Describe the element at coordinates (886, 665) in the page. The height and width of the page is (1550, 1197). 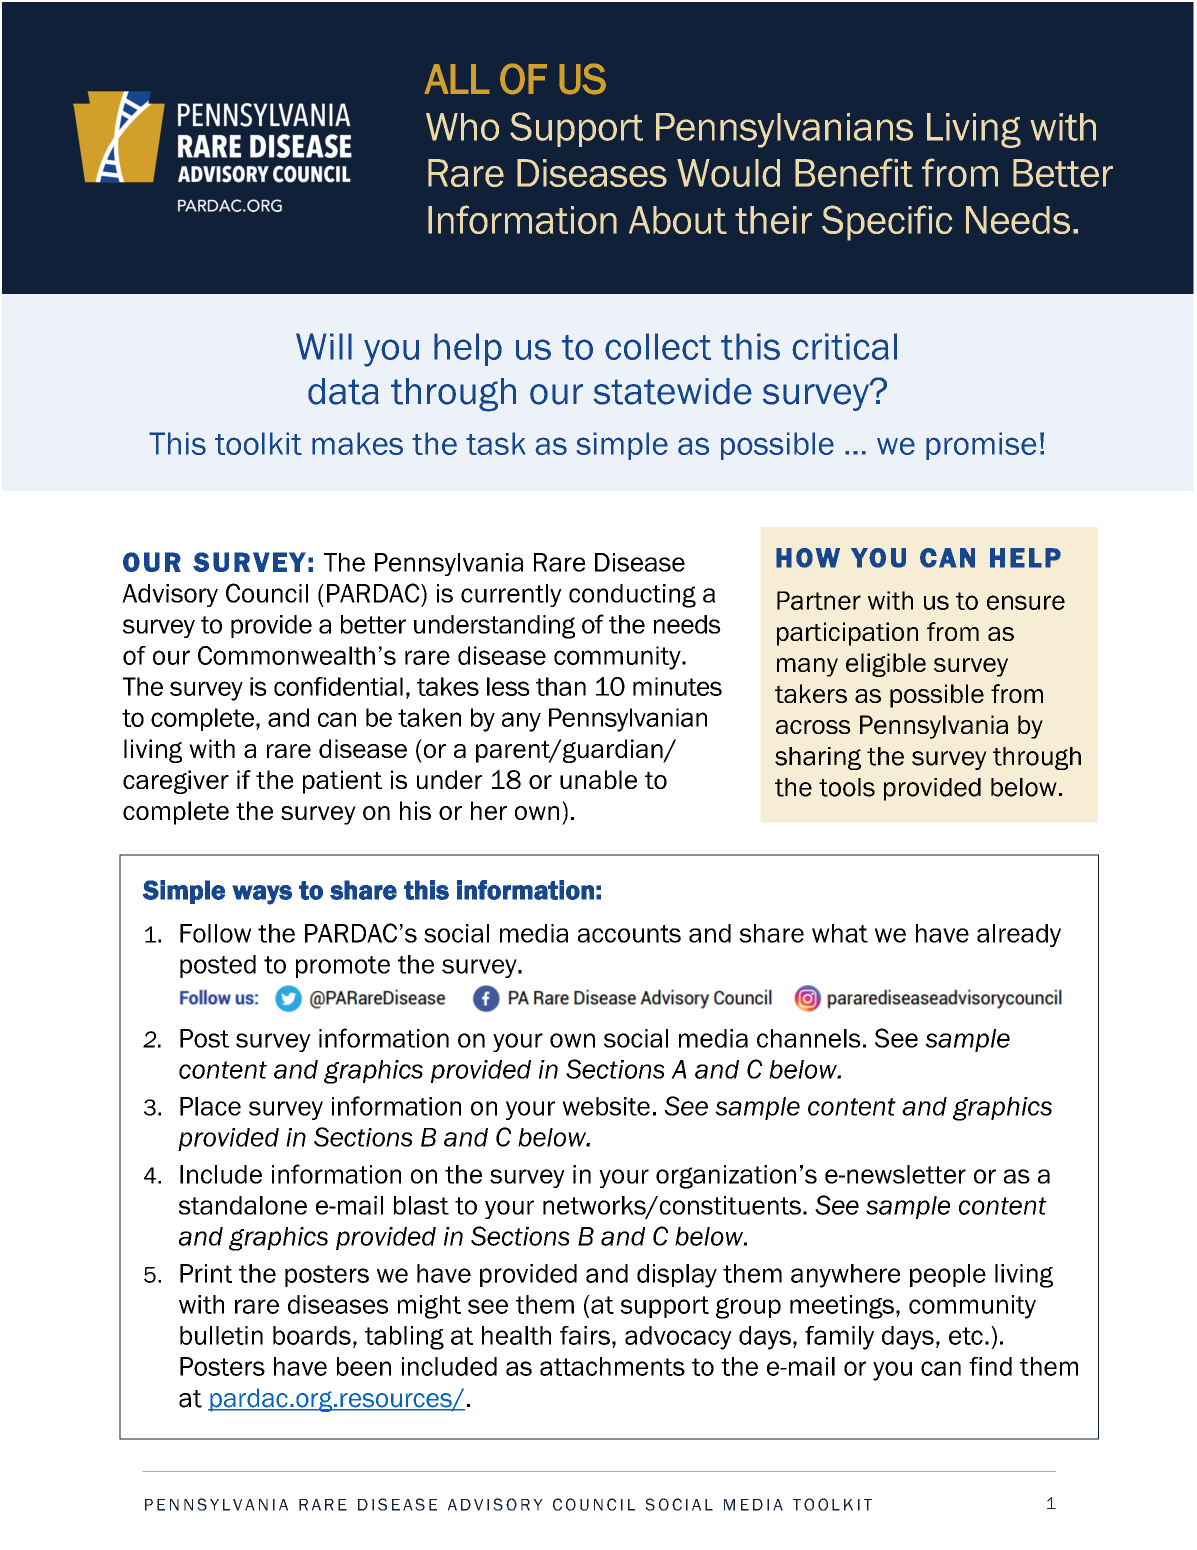
I see `eligible` at that location.
